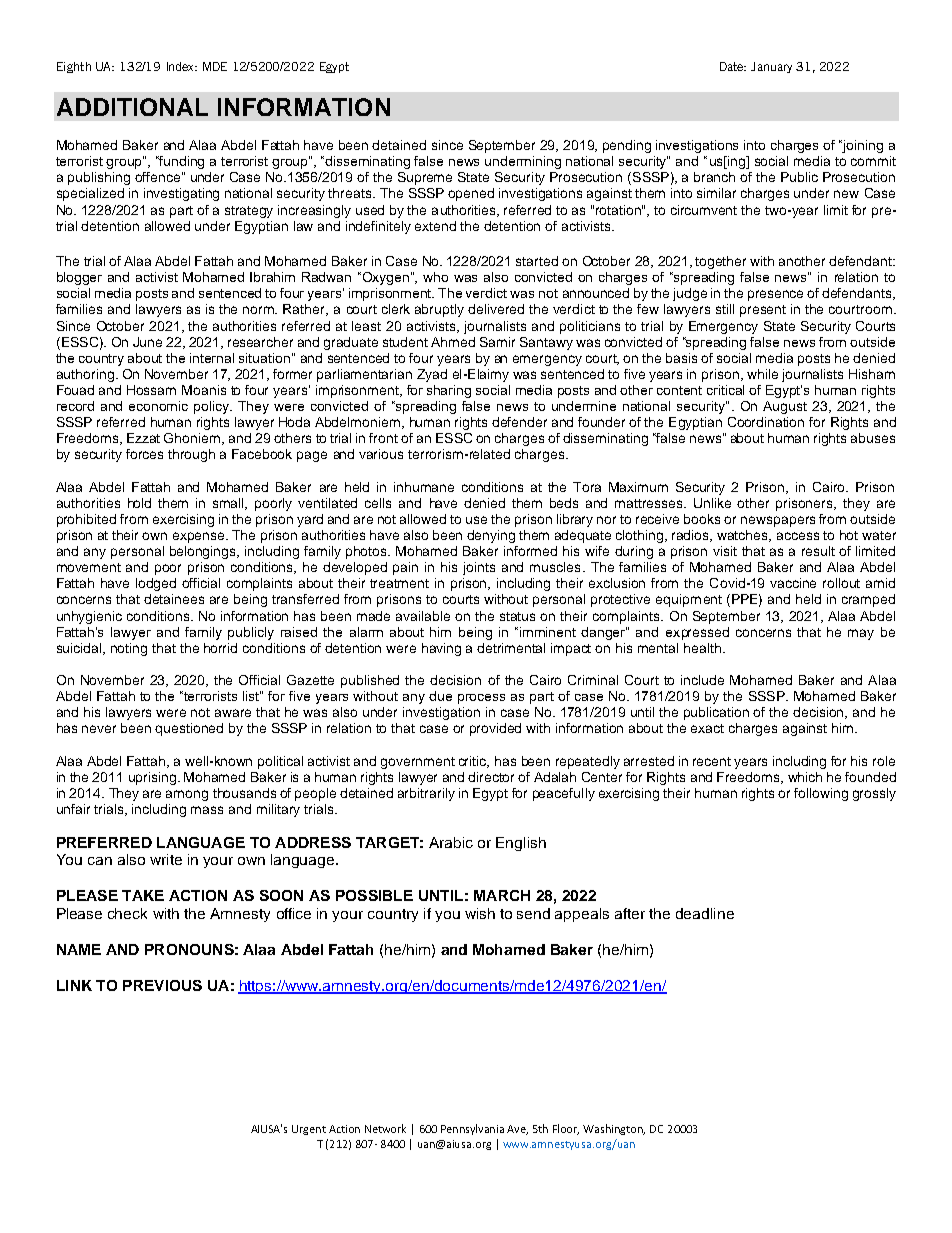  Describe the element at coordinates (309, 1130) in the screenshot. I see `Urgent` at that location.
